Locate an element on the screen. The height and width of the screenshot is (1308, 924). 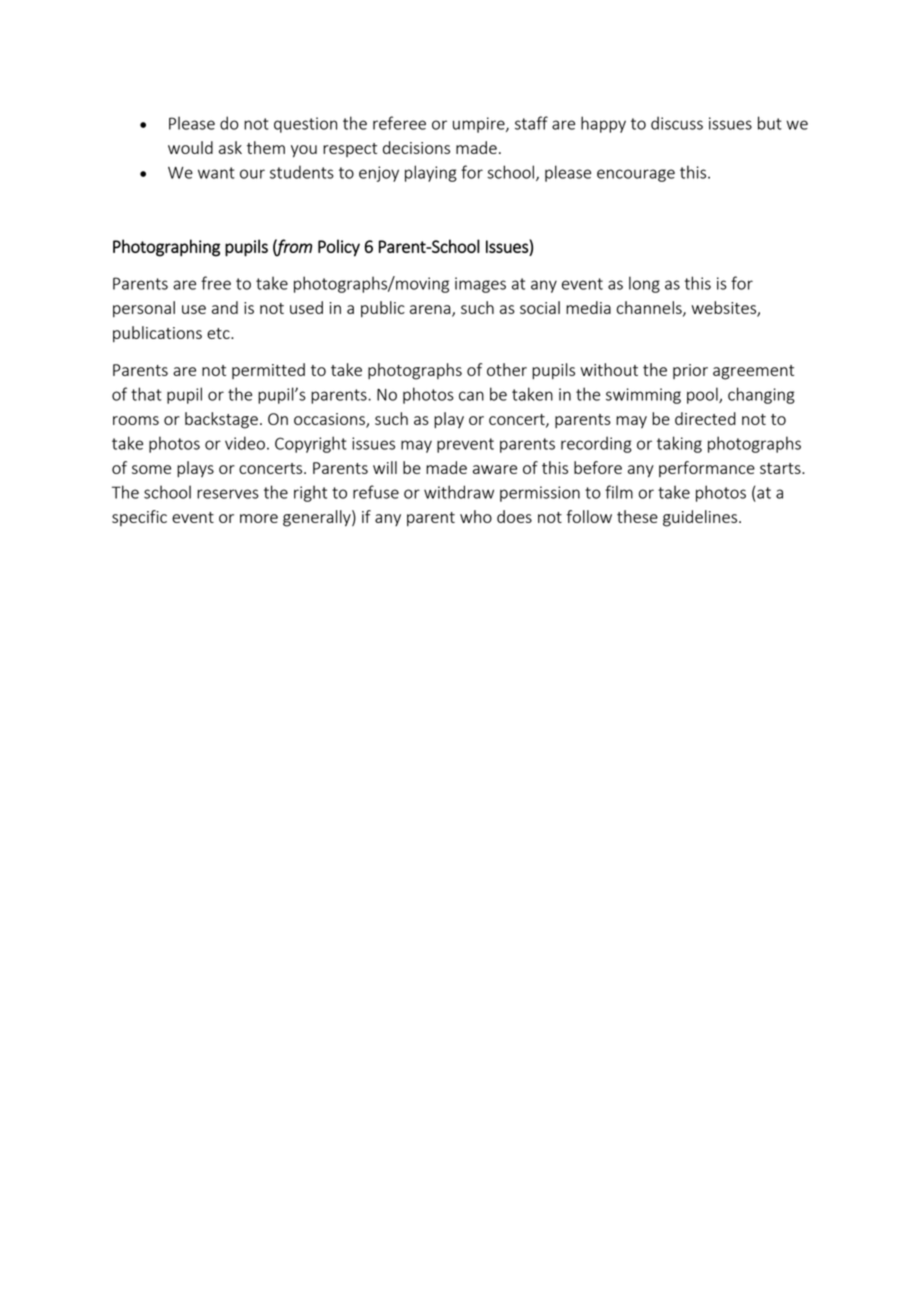
ask is located at coordinates (230, 147).
